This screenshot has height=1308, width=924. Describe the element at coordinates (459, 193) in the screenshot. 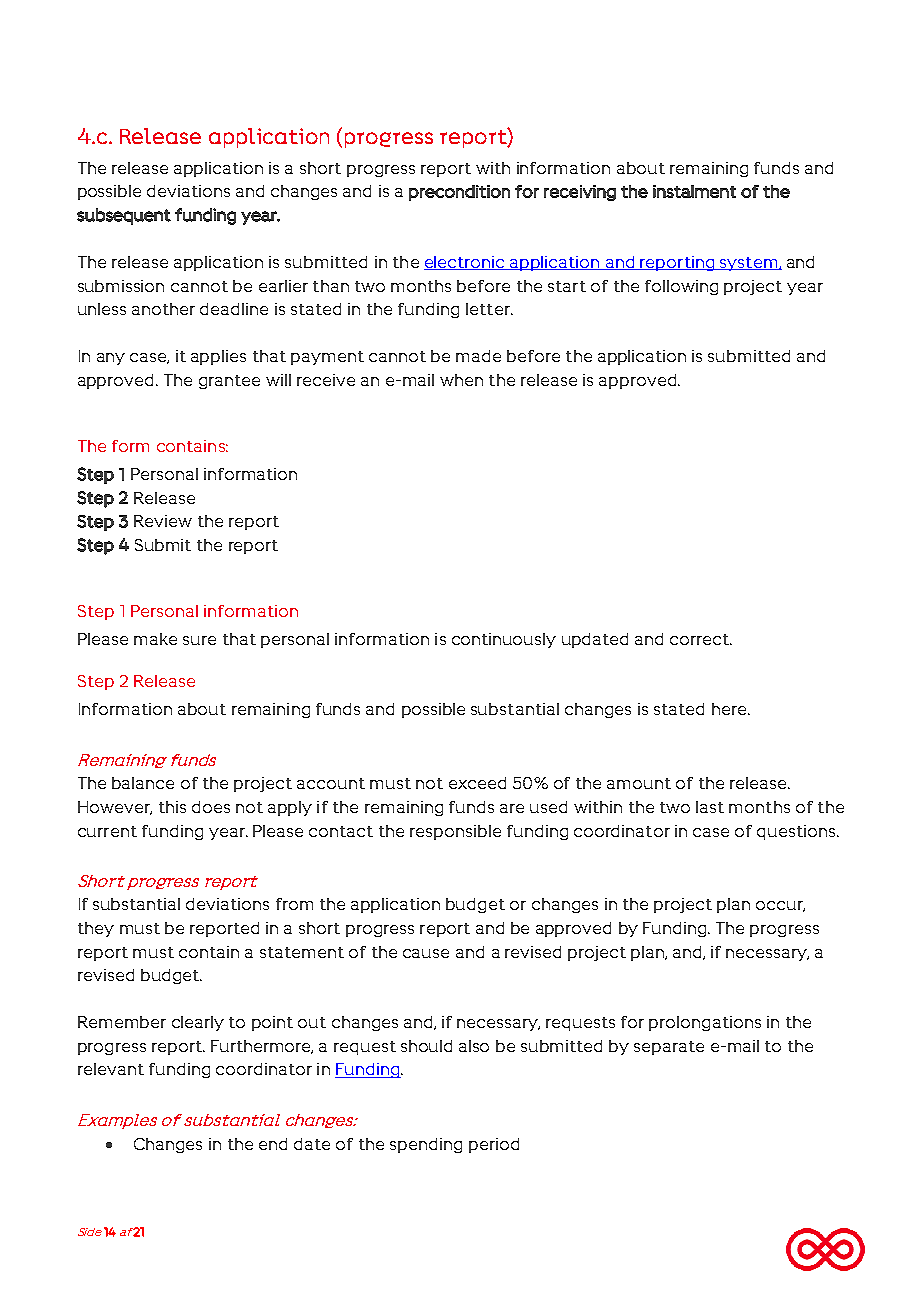

I see `precondition` at that location.
